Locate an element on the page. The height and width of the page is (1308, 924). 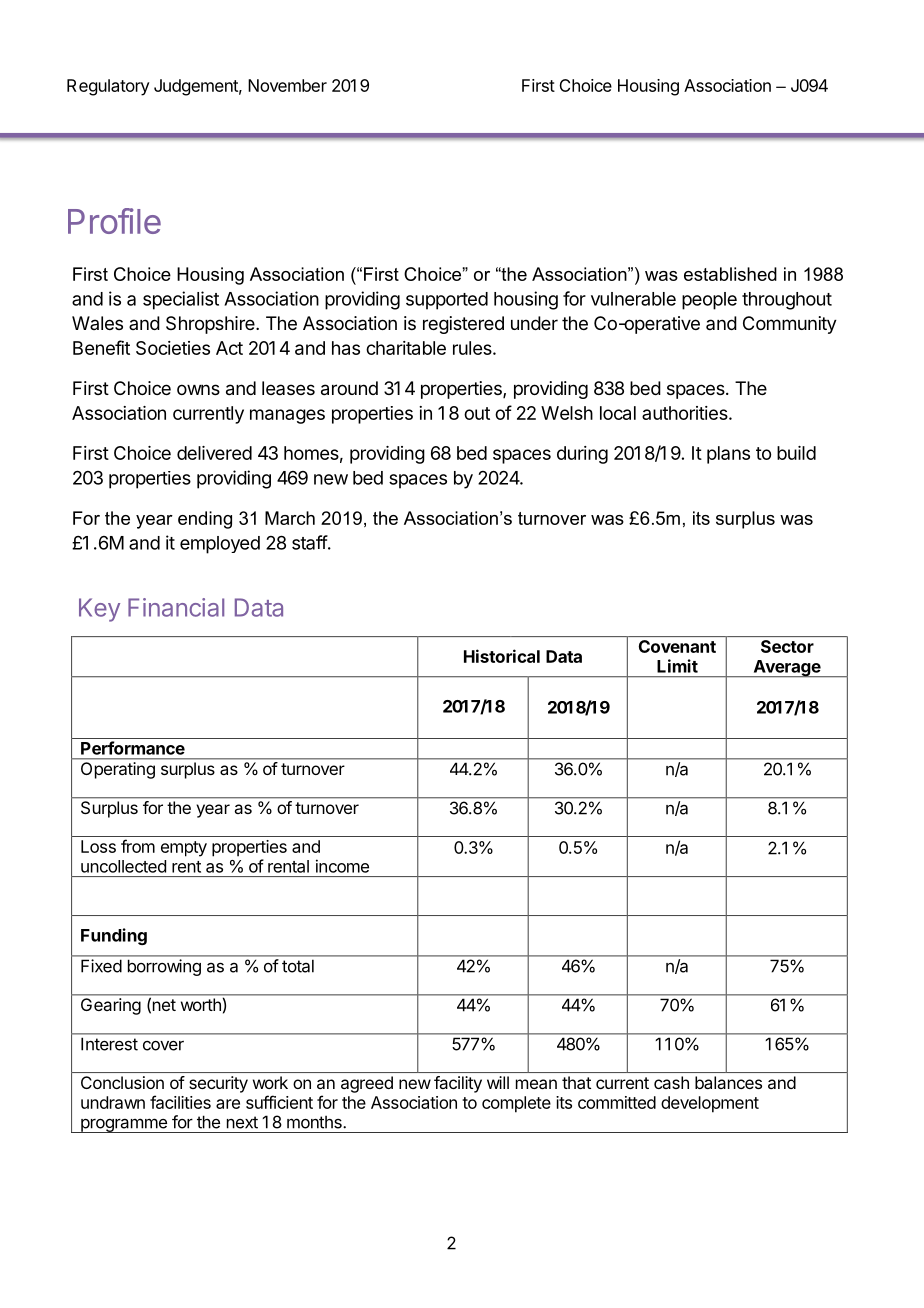
around is located at coordinates (349, 388).
